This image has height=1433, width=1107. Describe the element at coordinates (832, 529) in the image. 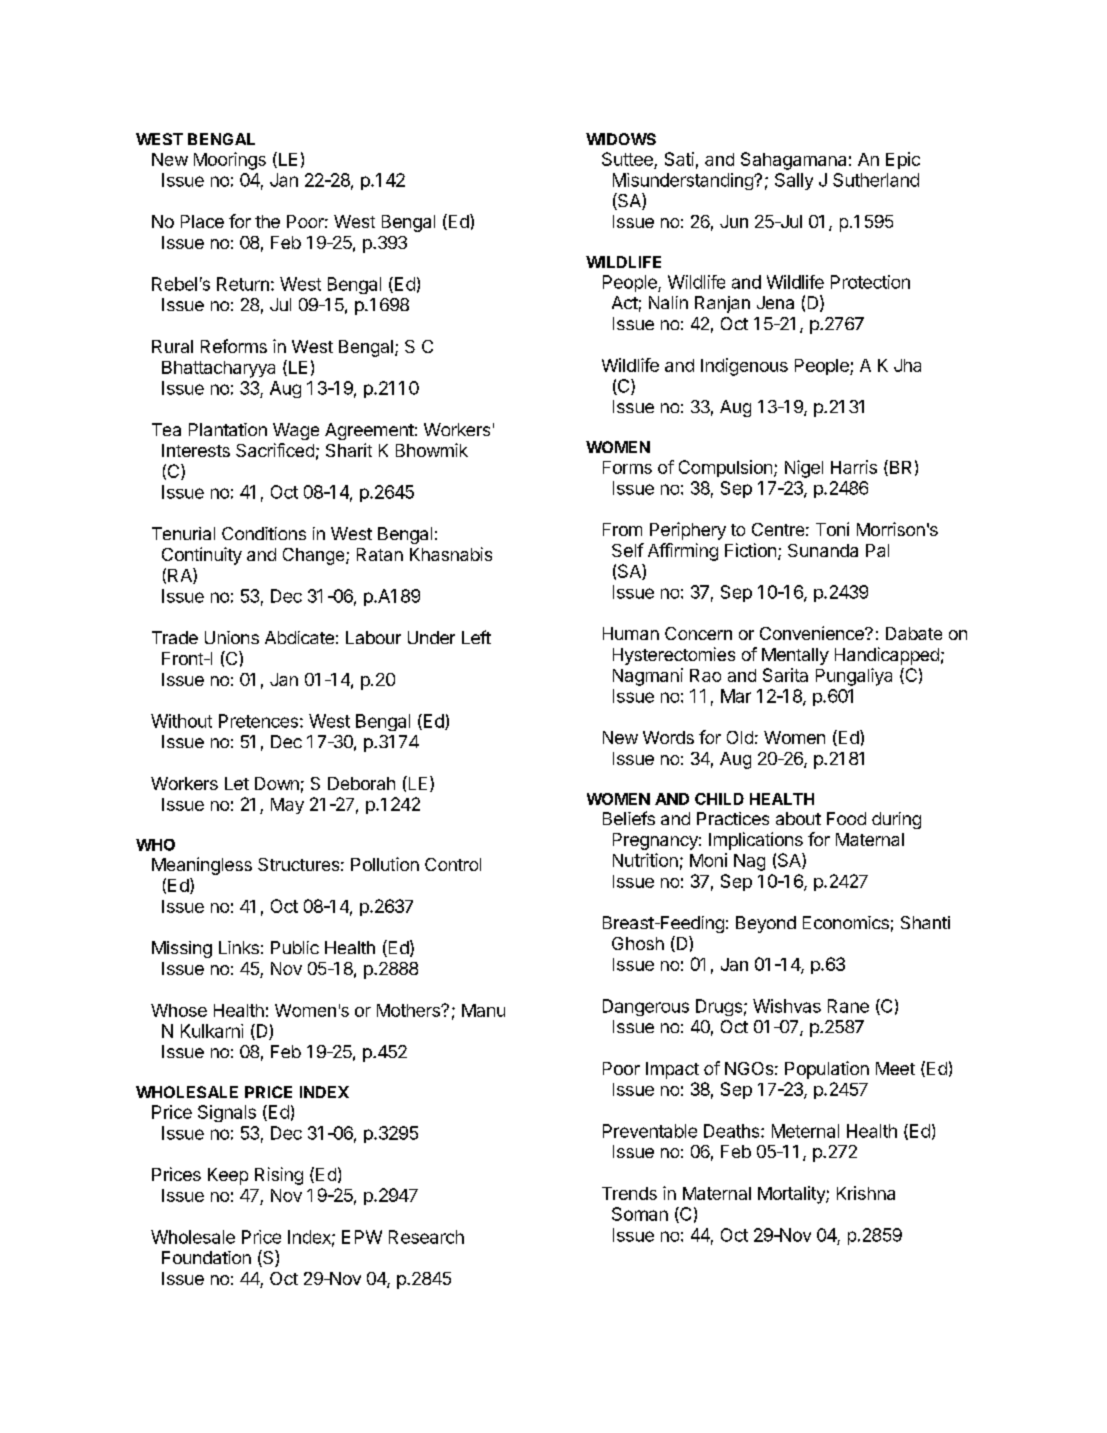

I see `Toni` at that location.
